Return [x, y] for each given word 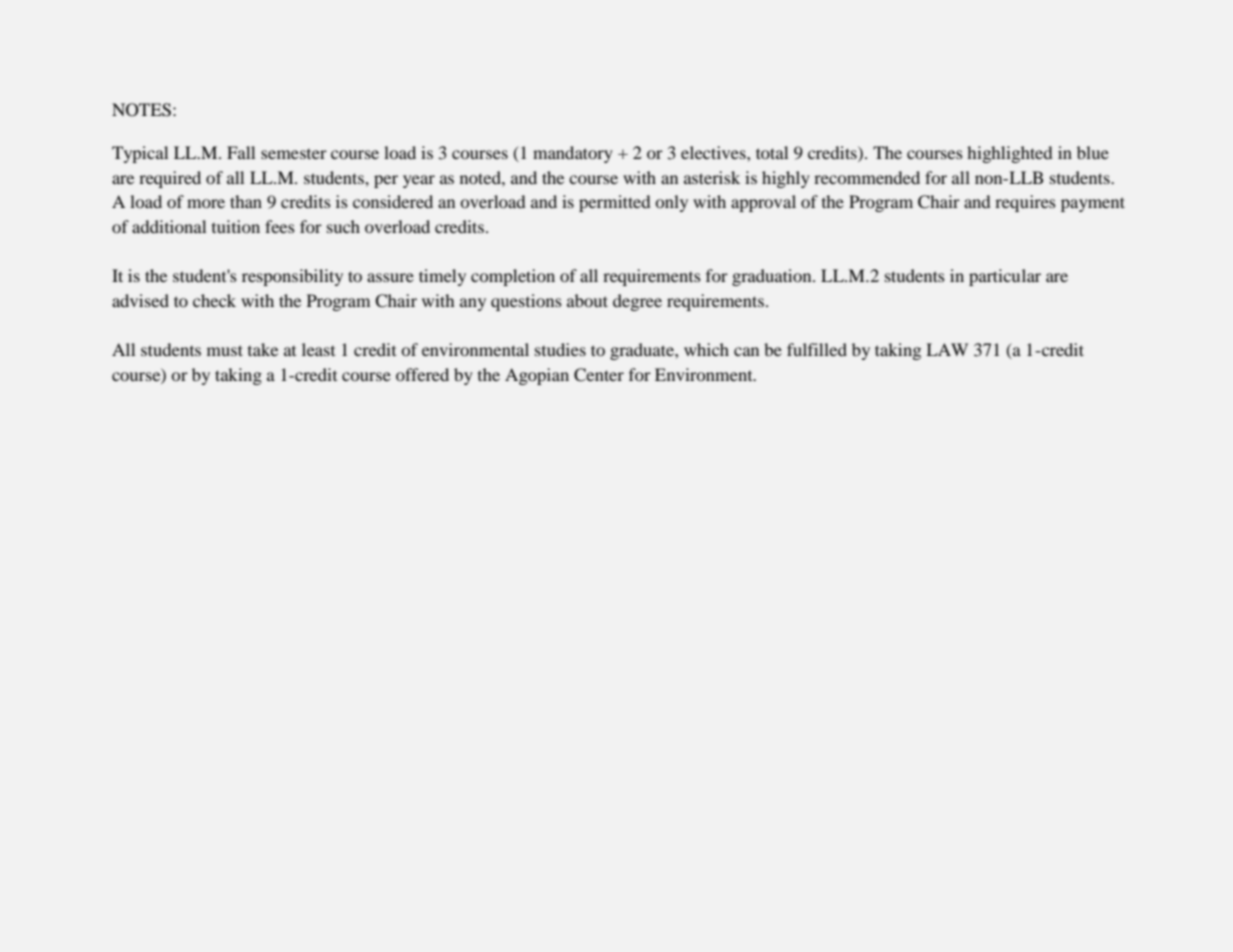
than [246, 201]
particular [1005, 277]
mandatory [573, 154]
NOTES [141, 110]
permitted [615, 203]
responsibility [292, 277]
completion [513, 277]
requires [1025, 203]
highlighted [1010, 154]
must [225, 350]
